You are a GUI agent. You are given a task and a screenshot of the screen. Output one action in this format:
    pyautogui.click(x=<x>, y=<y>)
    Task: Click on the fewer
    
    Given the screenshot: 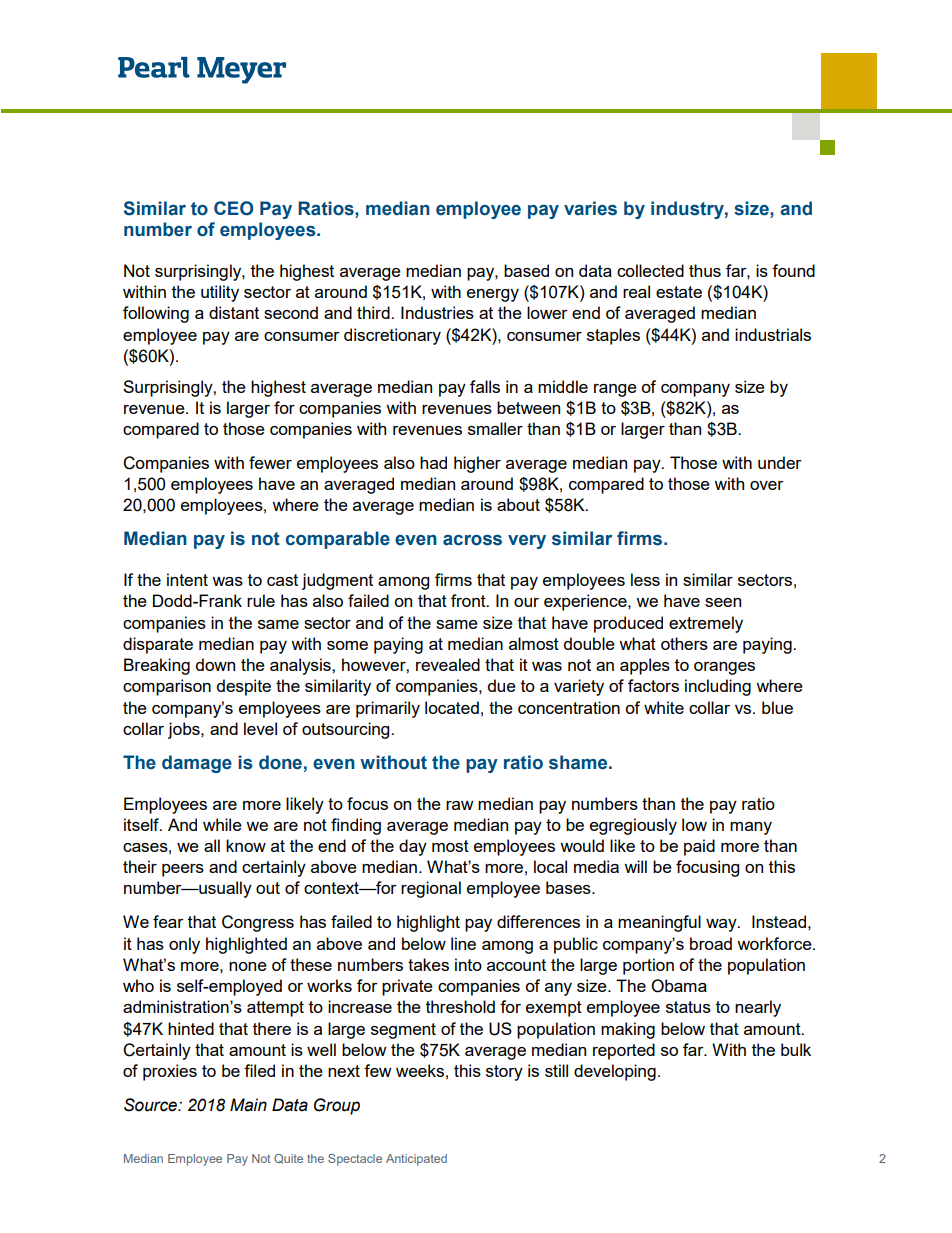 What is the action you would take?
    pyautogui.click(x=270, y=462)
